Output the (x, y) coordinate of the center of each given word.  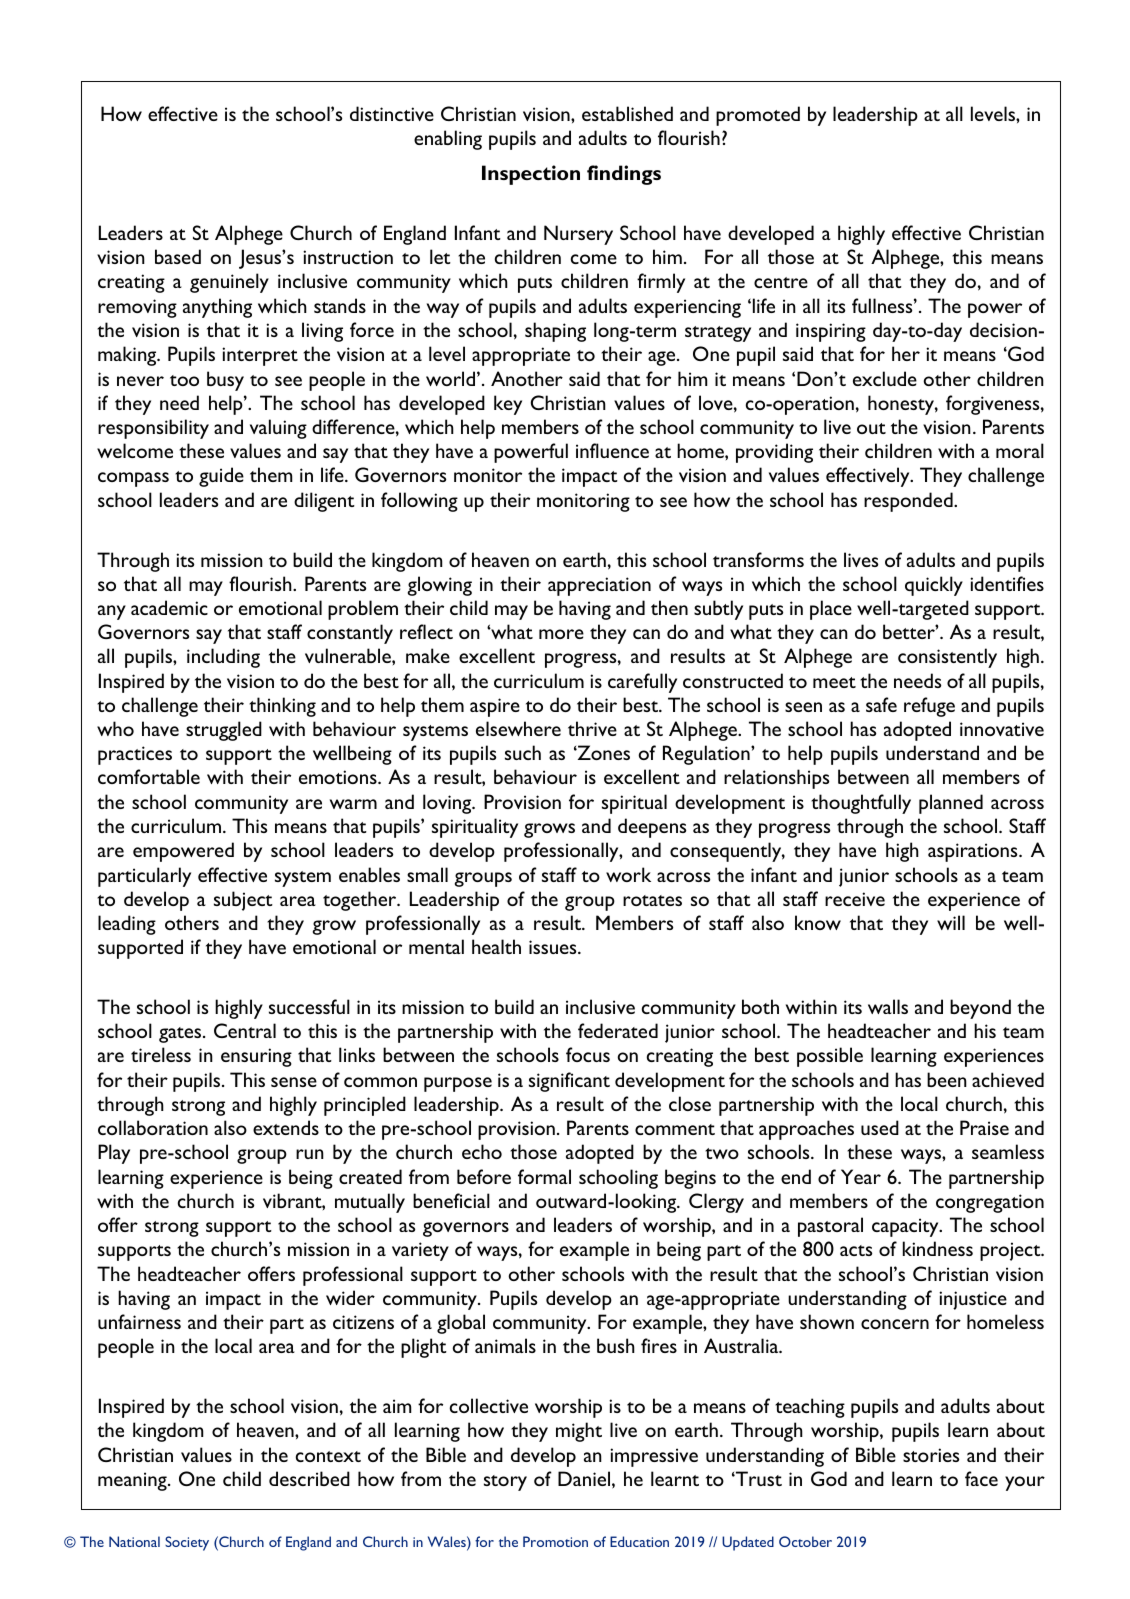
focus (588, 1054)
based (178, 256)
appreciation (599, 586)
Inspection (531, 175)
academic (169, 607)
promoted (758, 116)
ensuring (256, 1057)
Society (187, 1543)
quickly (934, 586)
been (947, 1079)
